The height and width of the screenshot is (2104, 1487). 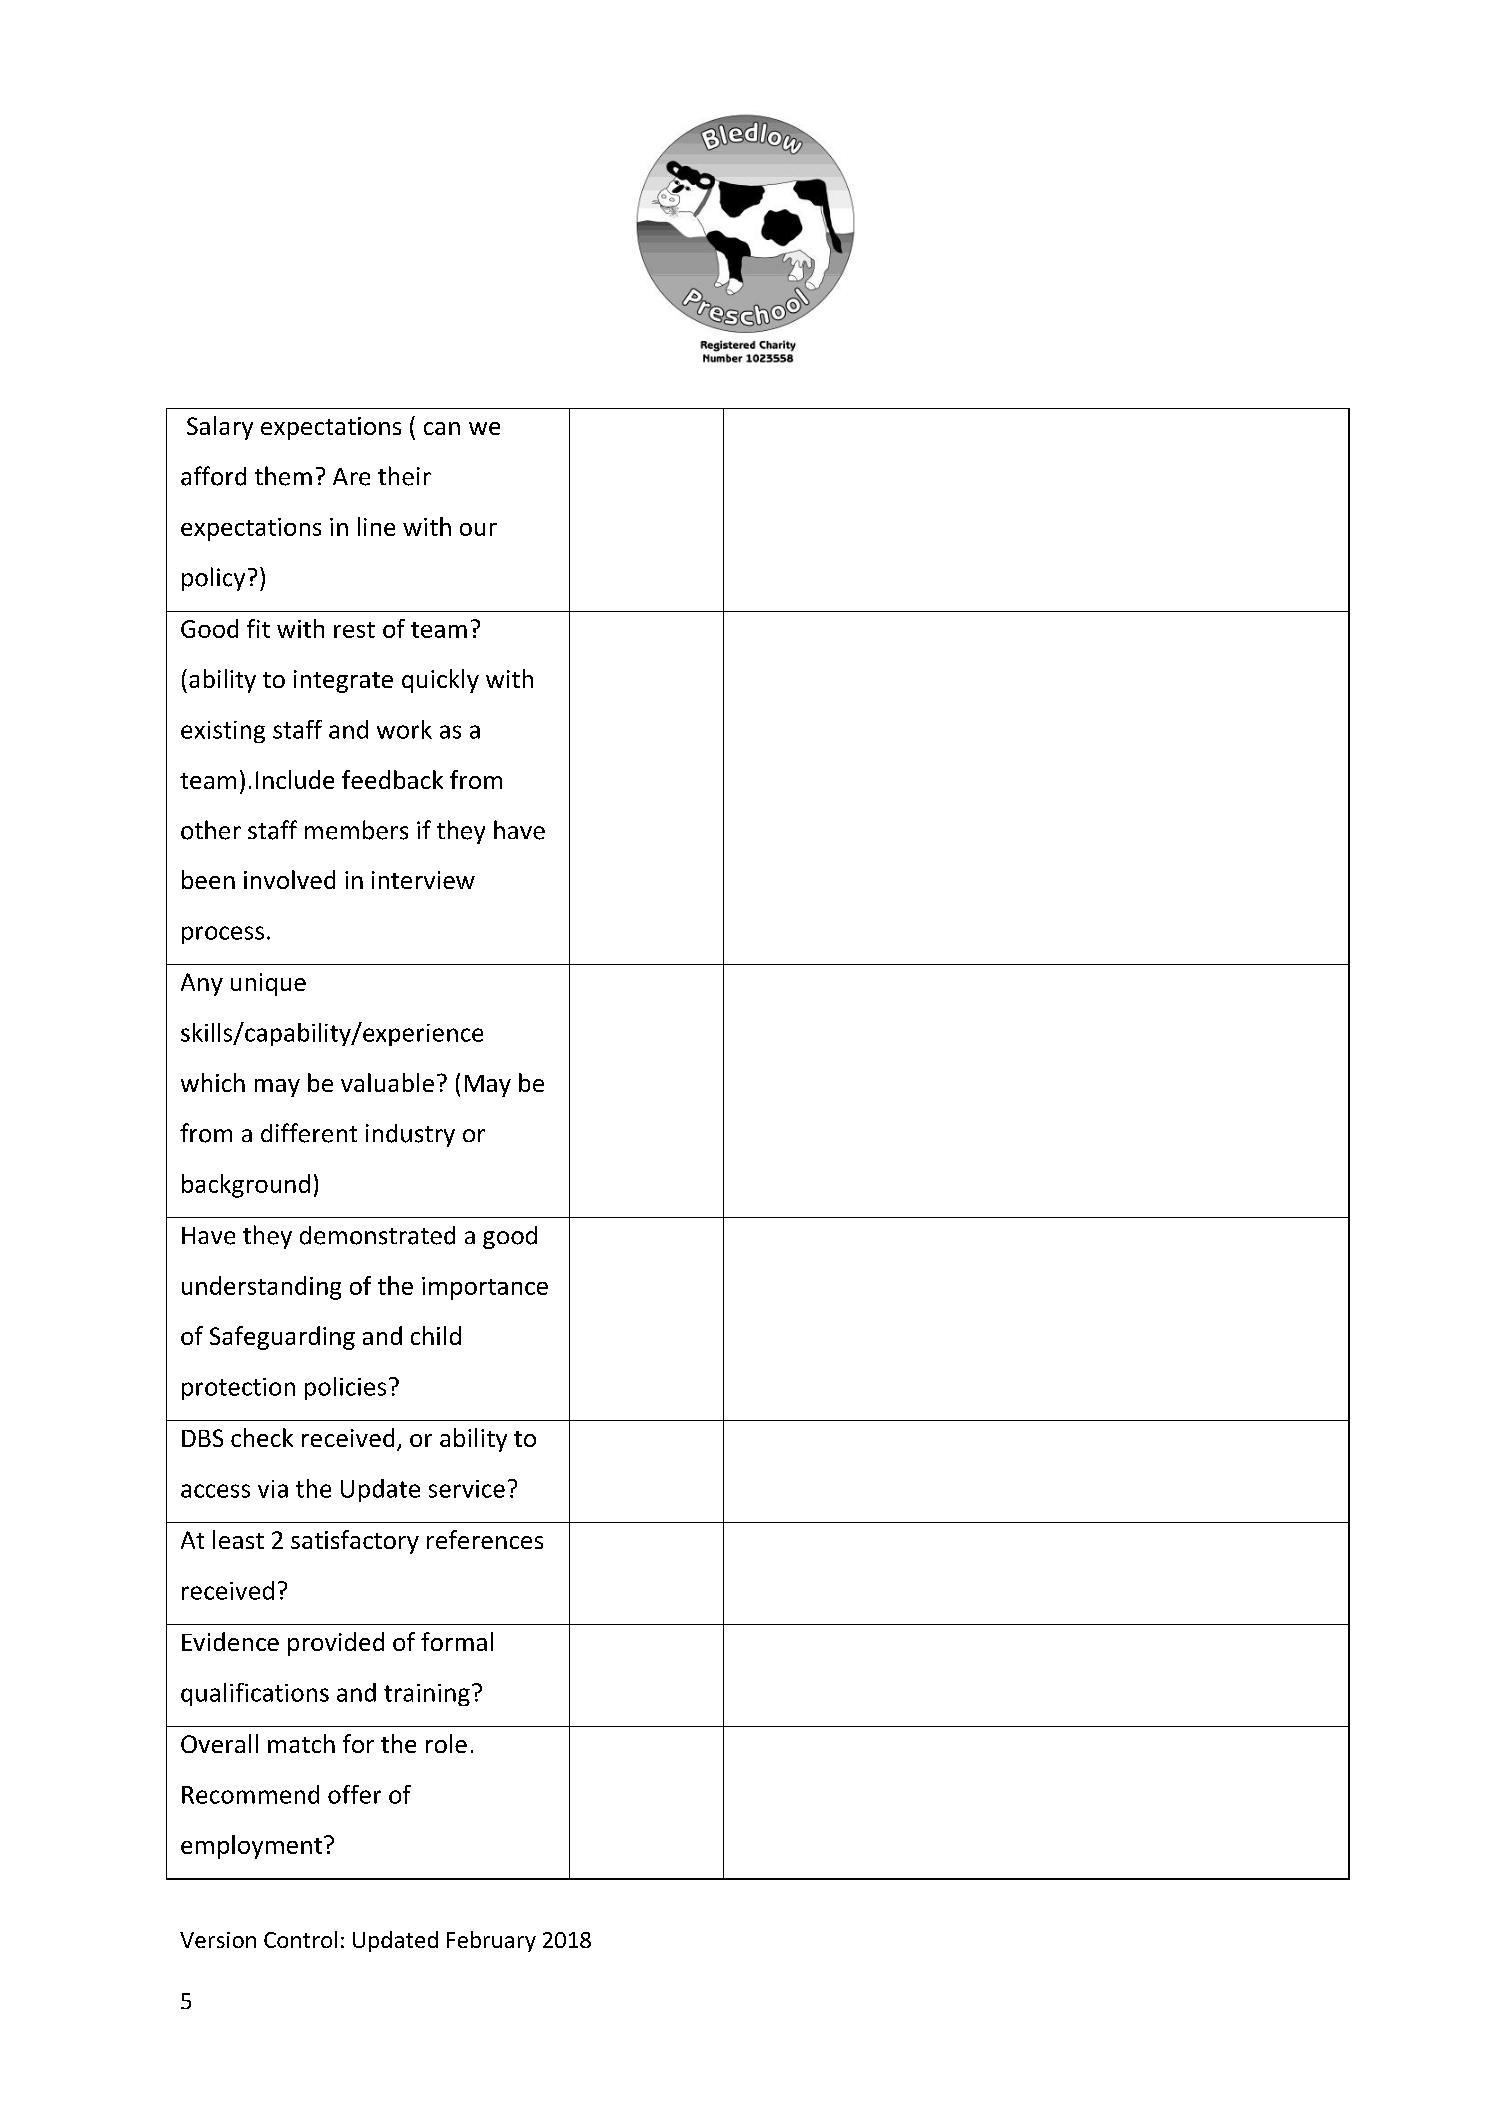 What do you see at coordinates (423, 880) in the screenshot?
I see `interview` at bounding box center [423, 880].
